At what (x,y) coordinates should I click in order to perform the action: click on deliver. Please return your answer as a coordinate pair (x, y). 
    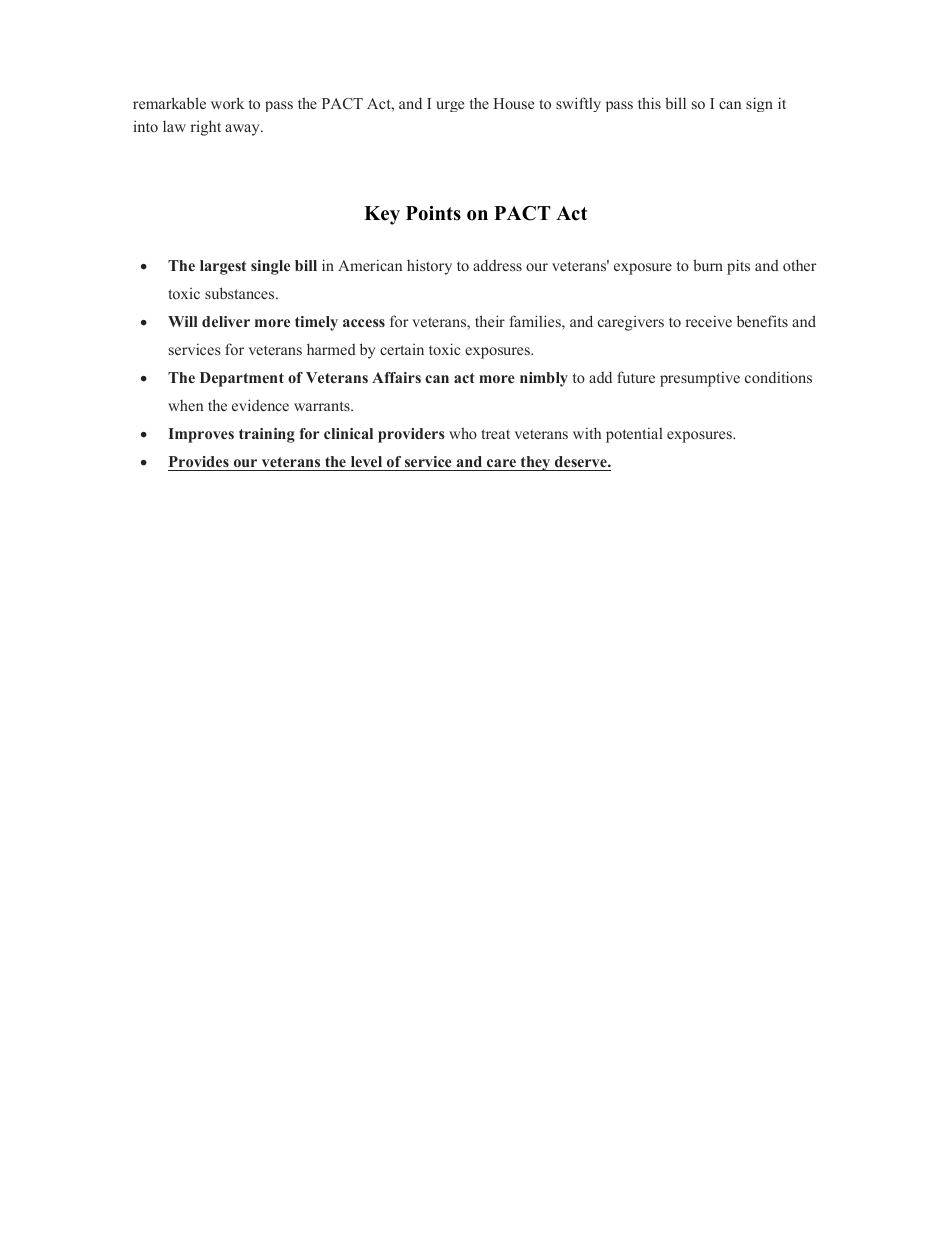
    Looking at the image, I should click on (226, 321).
